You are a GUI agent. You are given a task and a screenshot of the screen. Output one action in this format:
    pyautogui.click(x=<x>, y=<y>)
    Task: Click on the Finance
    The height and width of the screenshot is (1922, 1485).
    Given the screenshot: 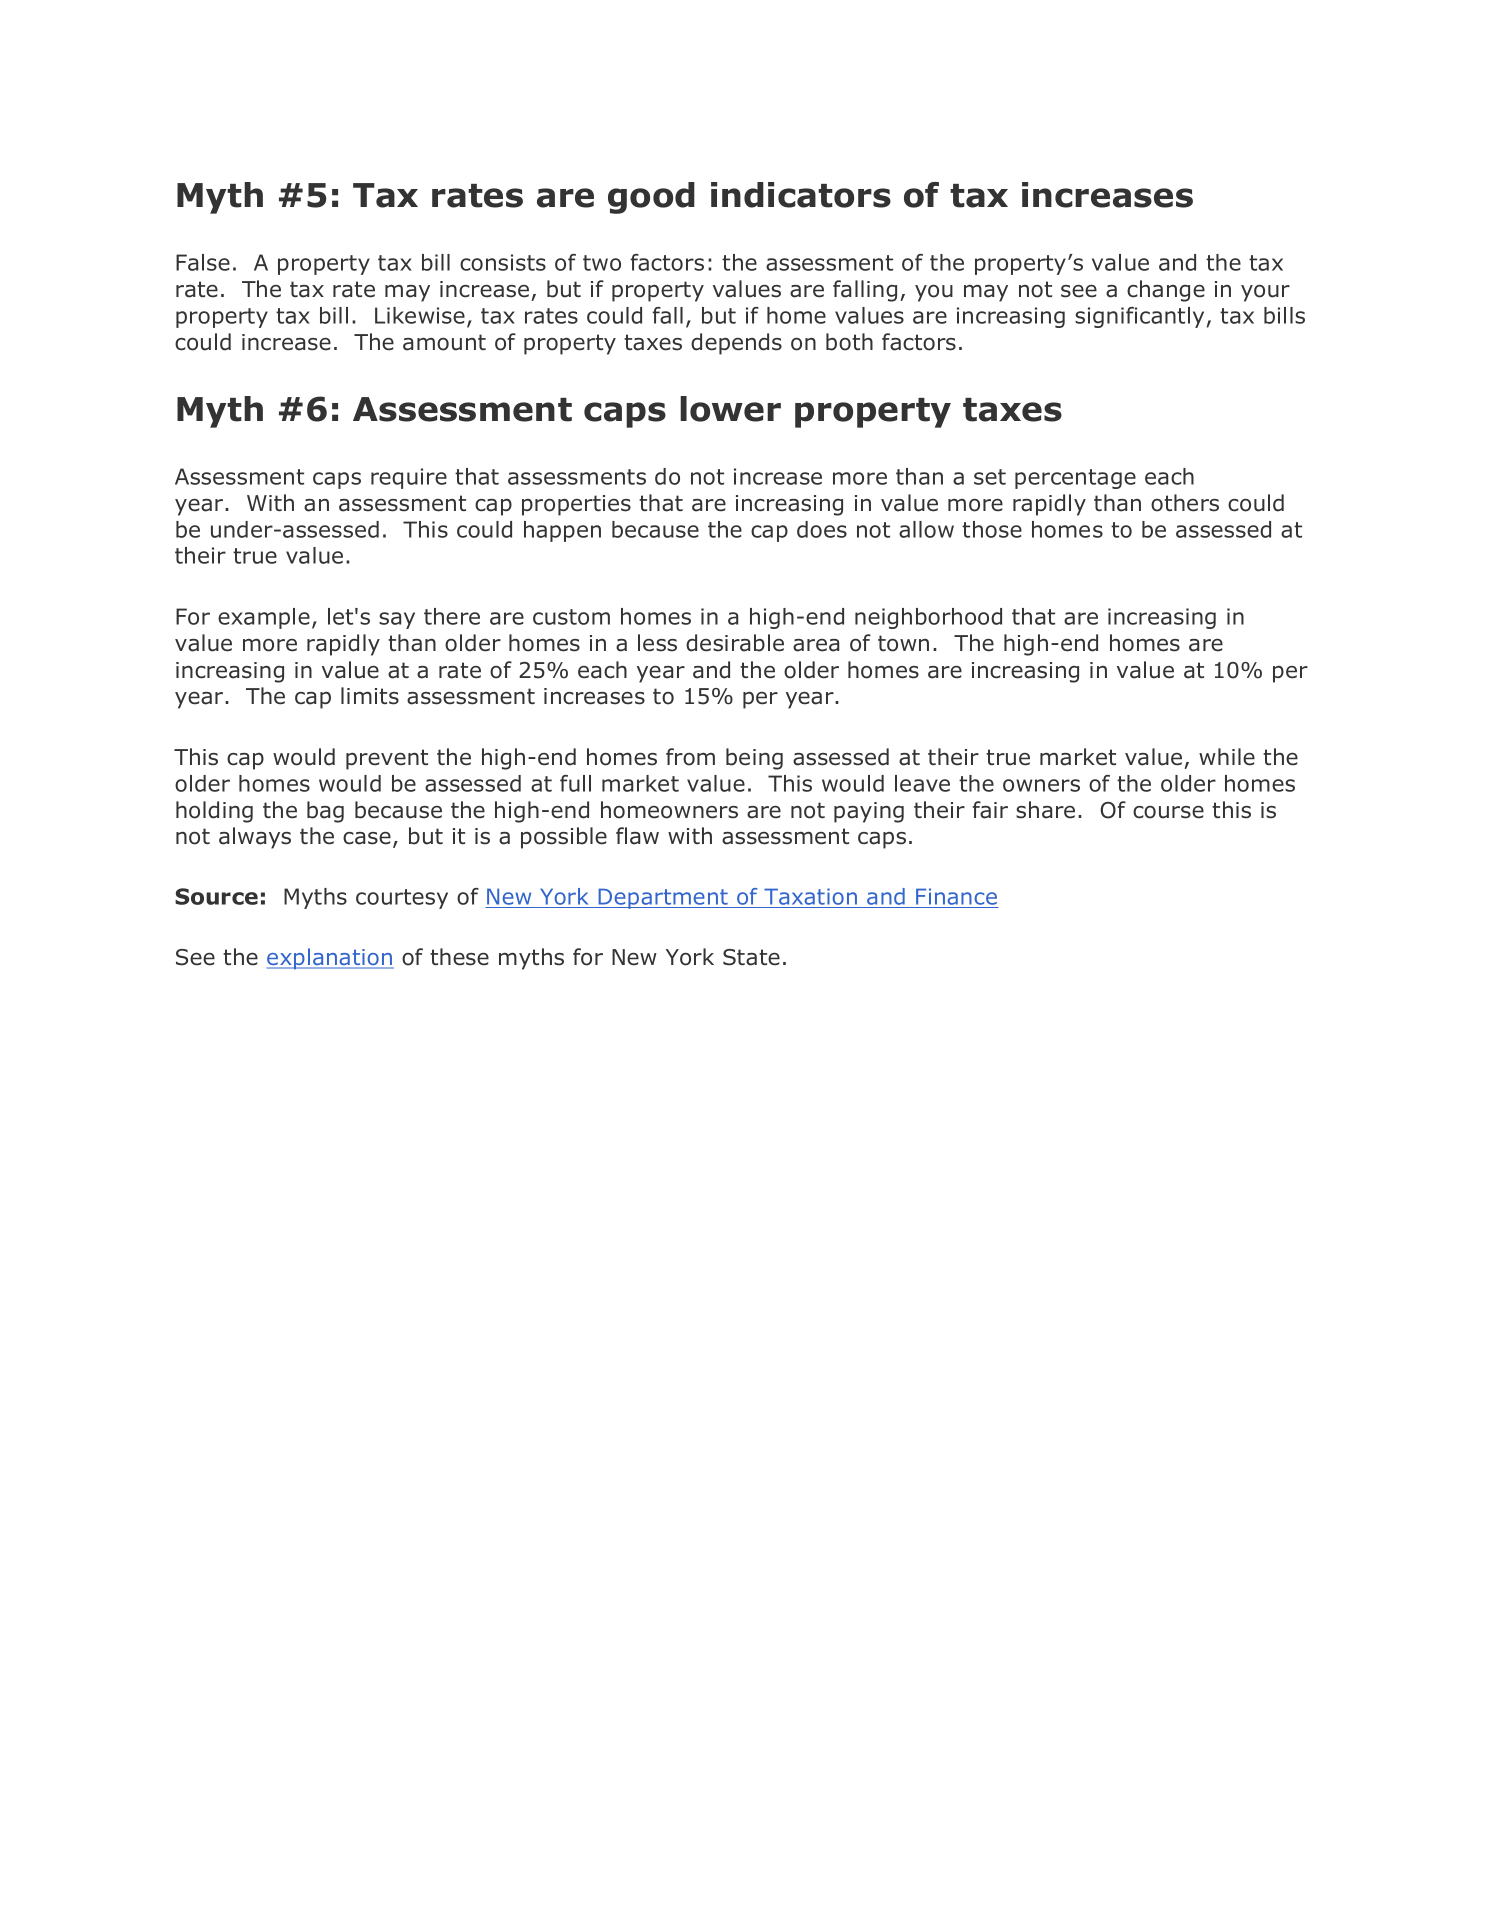 What is the action you would take?
    pyautogui.click(x=956, y=898)
